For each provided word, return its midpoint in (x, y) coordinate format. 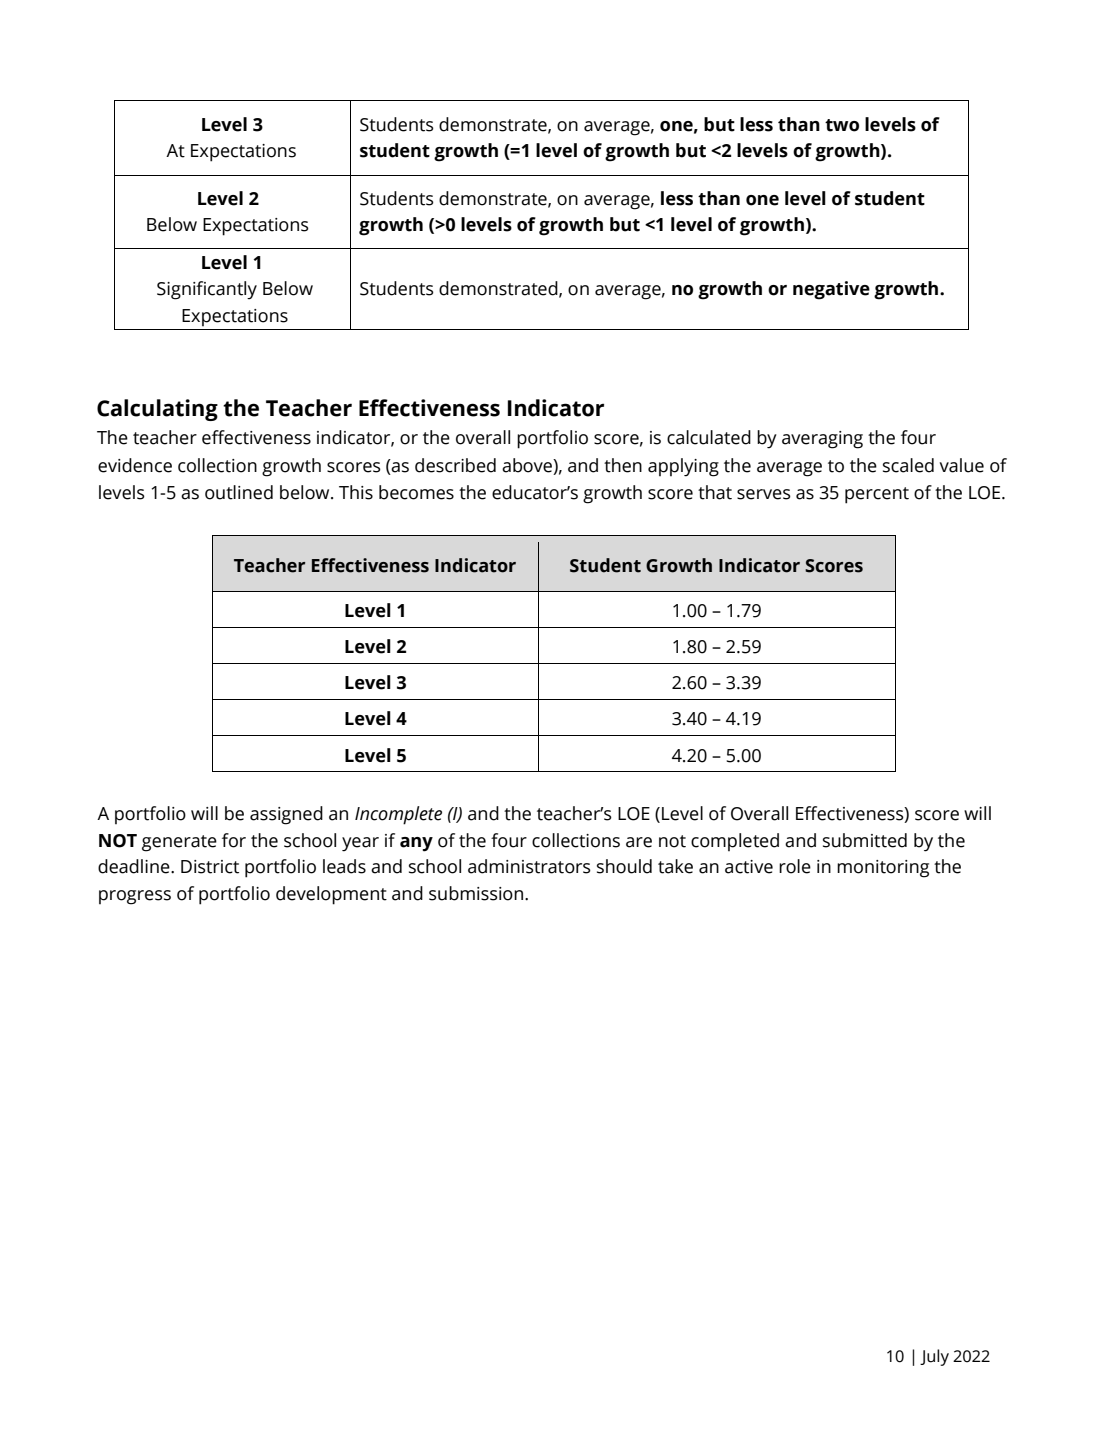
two (842, 125)
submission (477, 893)
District (210, 867)
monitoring (883, 869)
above (528, 465)
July (934, 1357)
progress (135, 897)
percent (877, 495)
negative (831, 290)
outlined (239, 492)
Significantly (207, 290)
